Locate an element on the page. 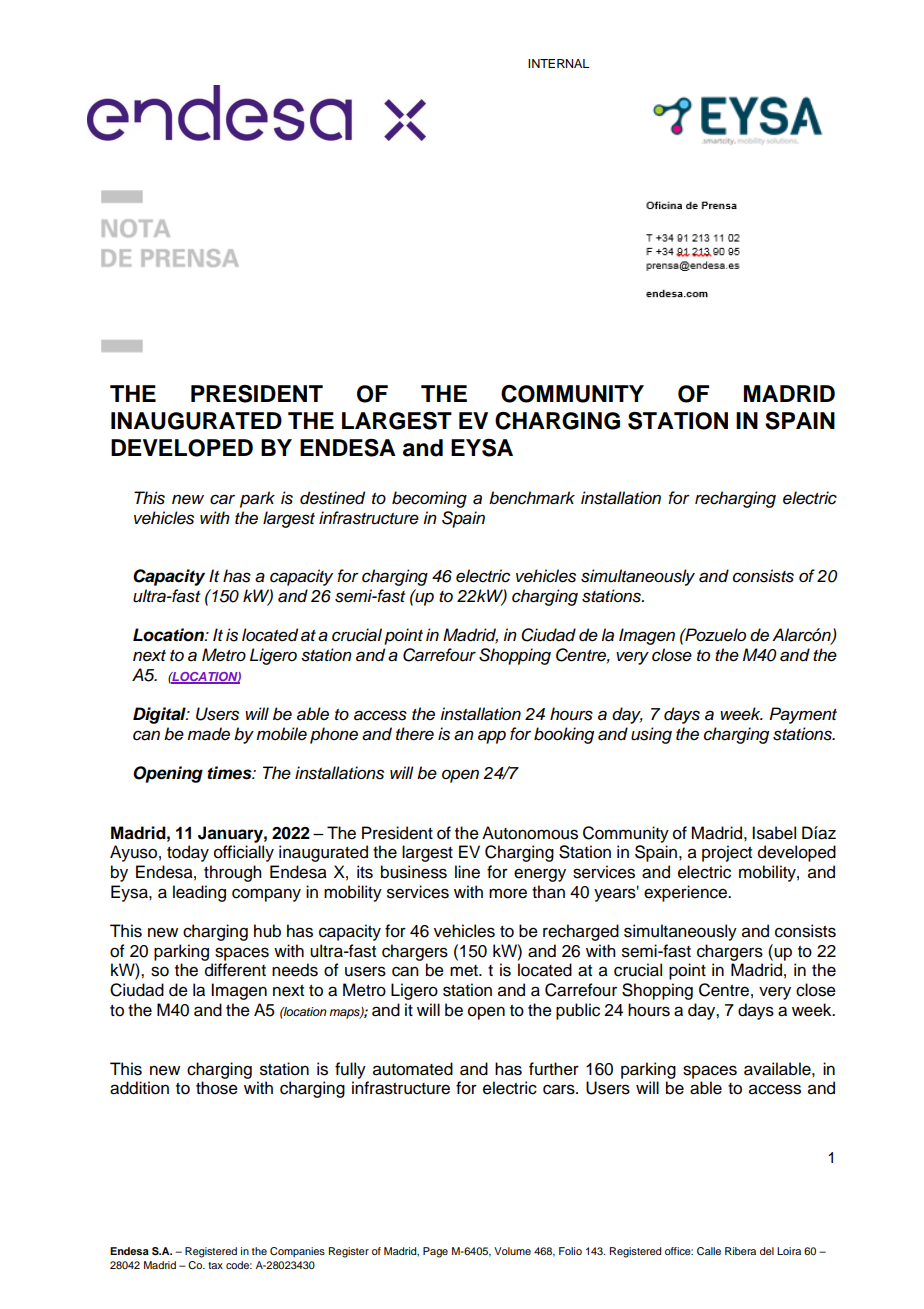 The height and width of the document is (1309, 924). INTERNAL is located at coordinates (558, 63).
